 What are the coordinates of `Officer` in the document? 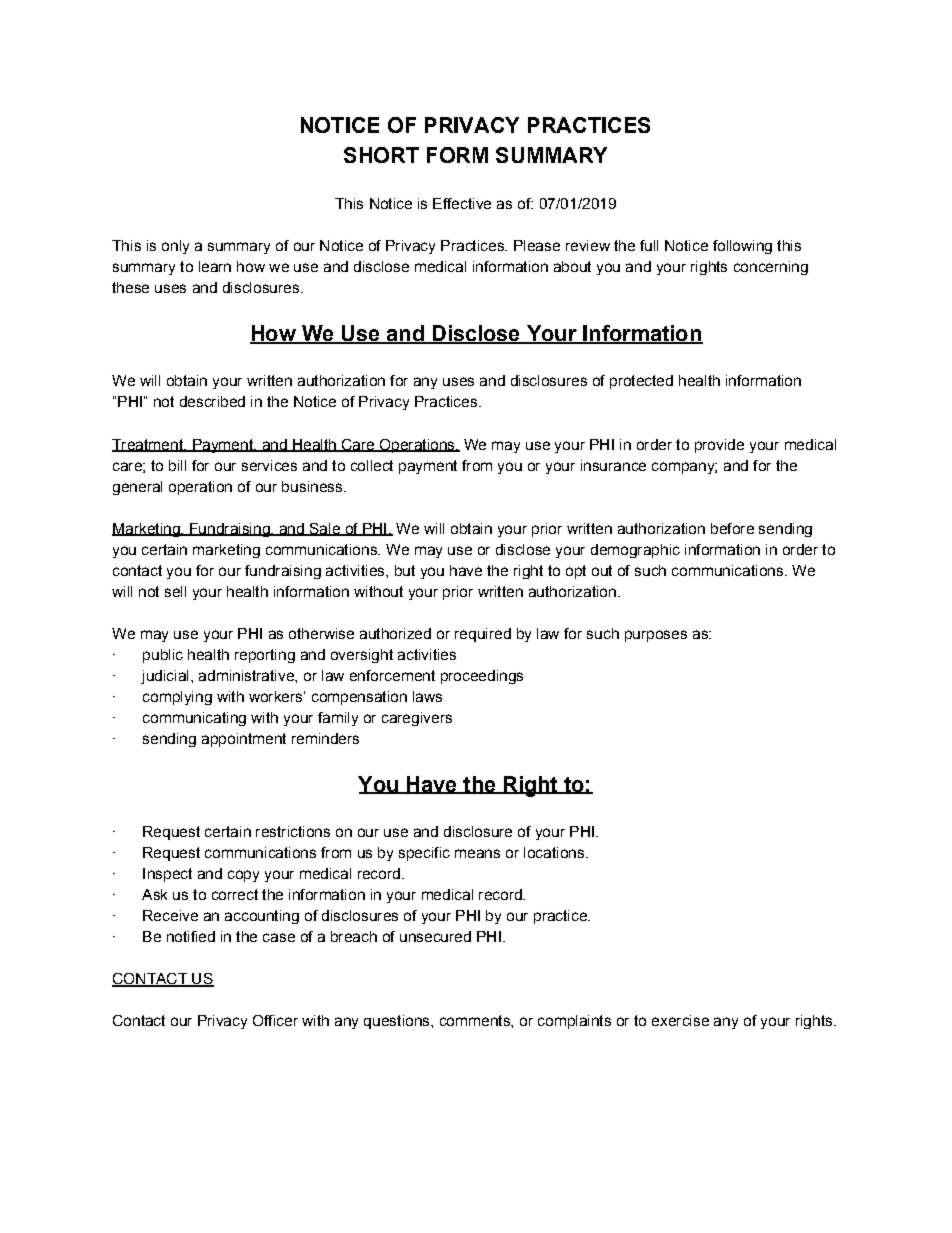 It's located at (275, 1020).
